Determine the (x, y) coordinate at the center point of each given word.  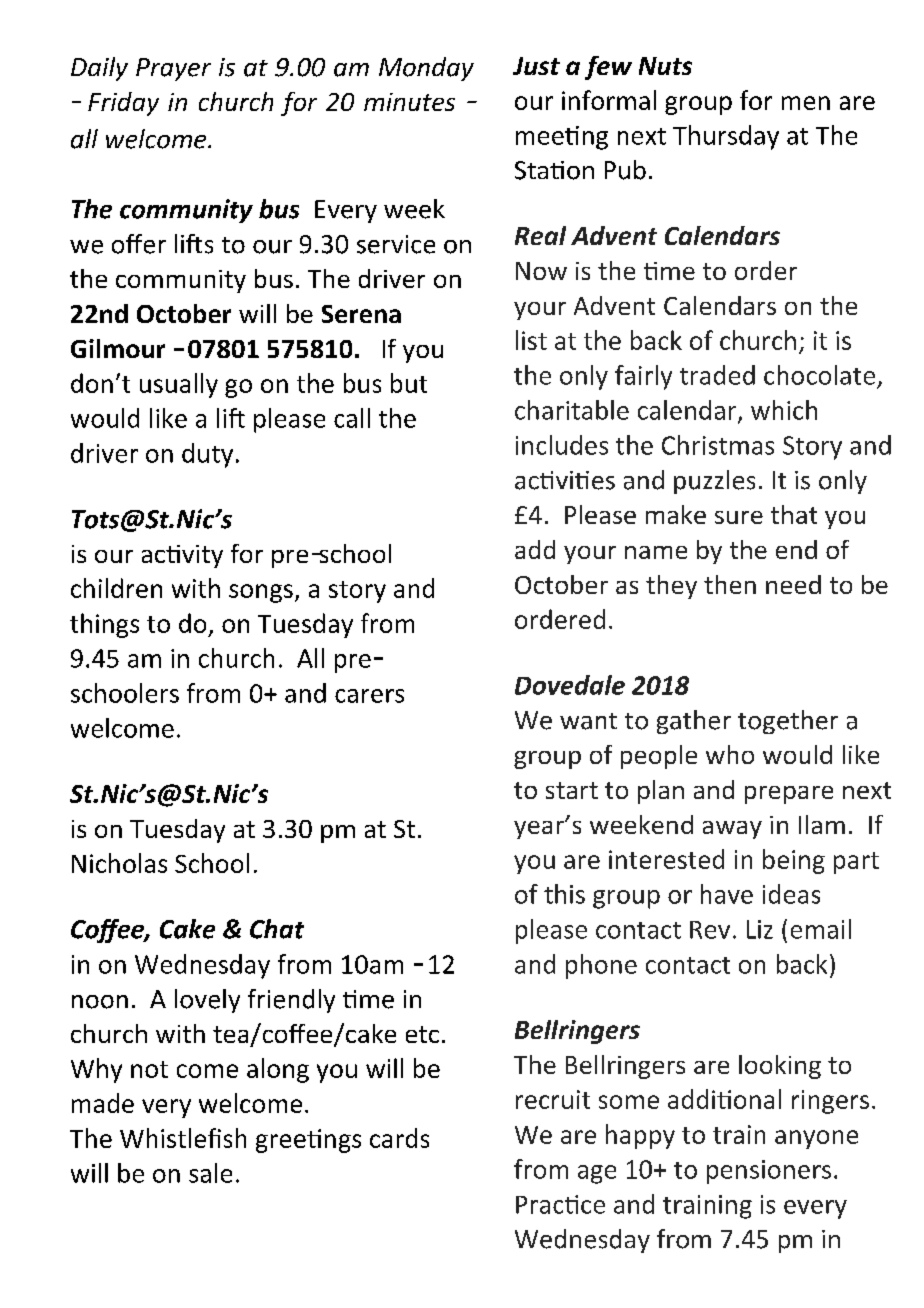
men (806, 103)
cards (399, 1138)
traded (717, 375)
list (531, 340)
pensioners (769, 1172)
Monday (426, 69)
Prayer (173, 69)
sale (210, 1173)
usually (179, 385)
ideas (791, 894)
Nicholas (119, 863)
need (793, 584)
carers (369, 696)
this (564, 894)
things (104, 625)
